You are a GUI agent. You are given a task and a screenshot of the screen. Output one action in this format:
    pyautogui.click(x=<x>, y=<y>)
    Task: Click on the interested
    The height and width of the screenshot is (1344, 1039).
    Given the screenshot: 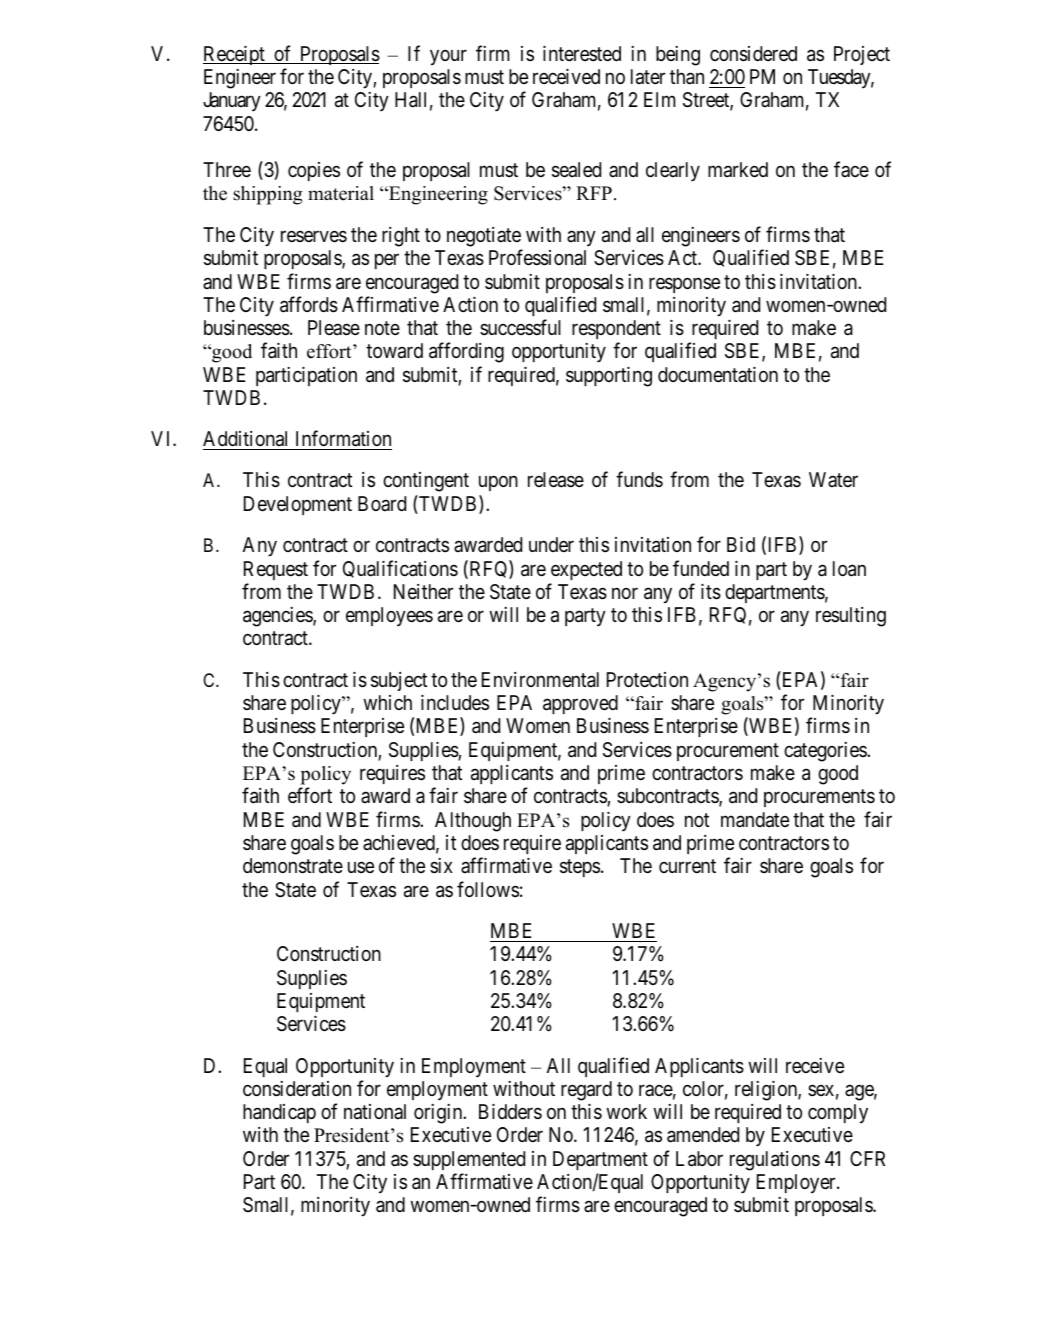 What is the action you would take?
    pyautogui.click(x=582, y=53)
